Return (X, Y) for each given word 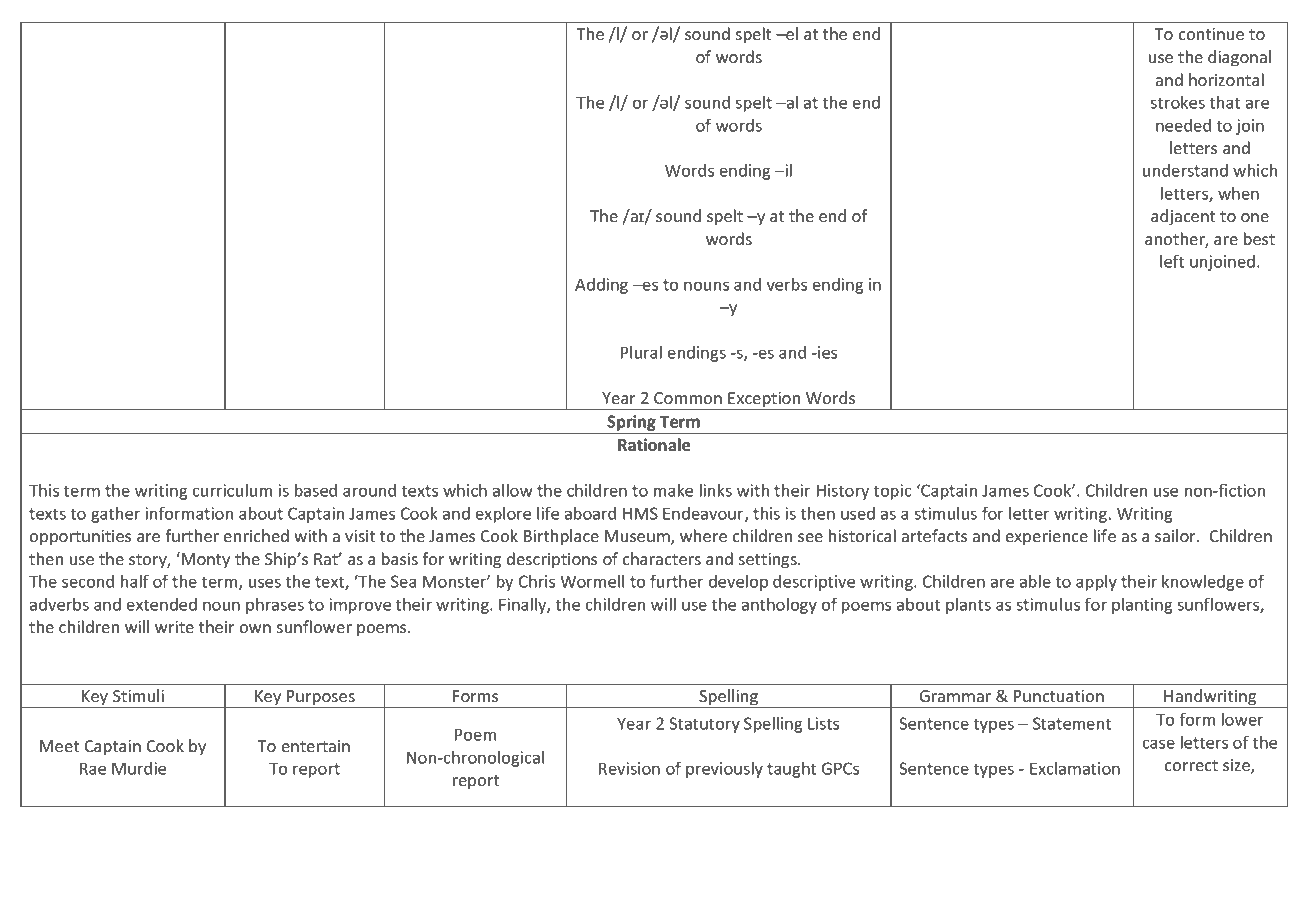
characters (662, 558)
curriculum (232, 490)
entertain (316, 746)
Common (688, 398)
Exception (764, 401)
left (1172, 261)
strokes (1177, 102)
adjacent (1183, 217)
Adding (601, 286)
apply (1096, 583)
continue (1211, 34)
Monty (206, 561)
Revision (629, 768)
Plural (641, 352)
